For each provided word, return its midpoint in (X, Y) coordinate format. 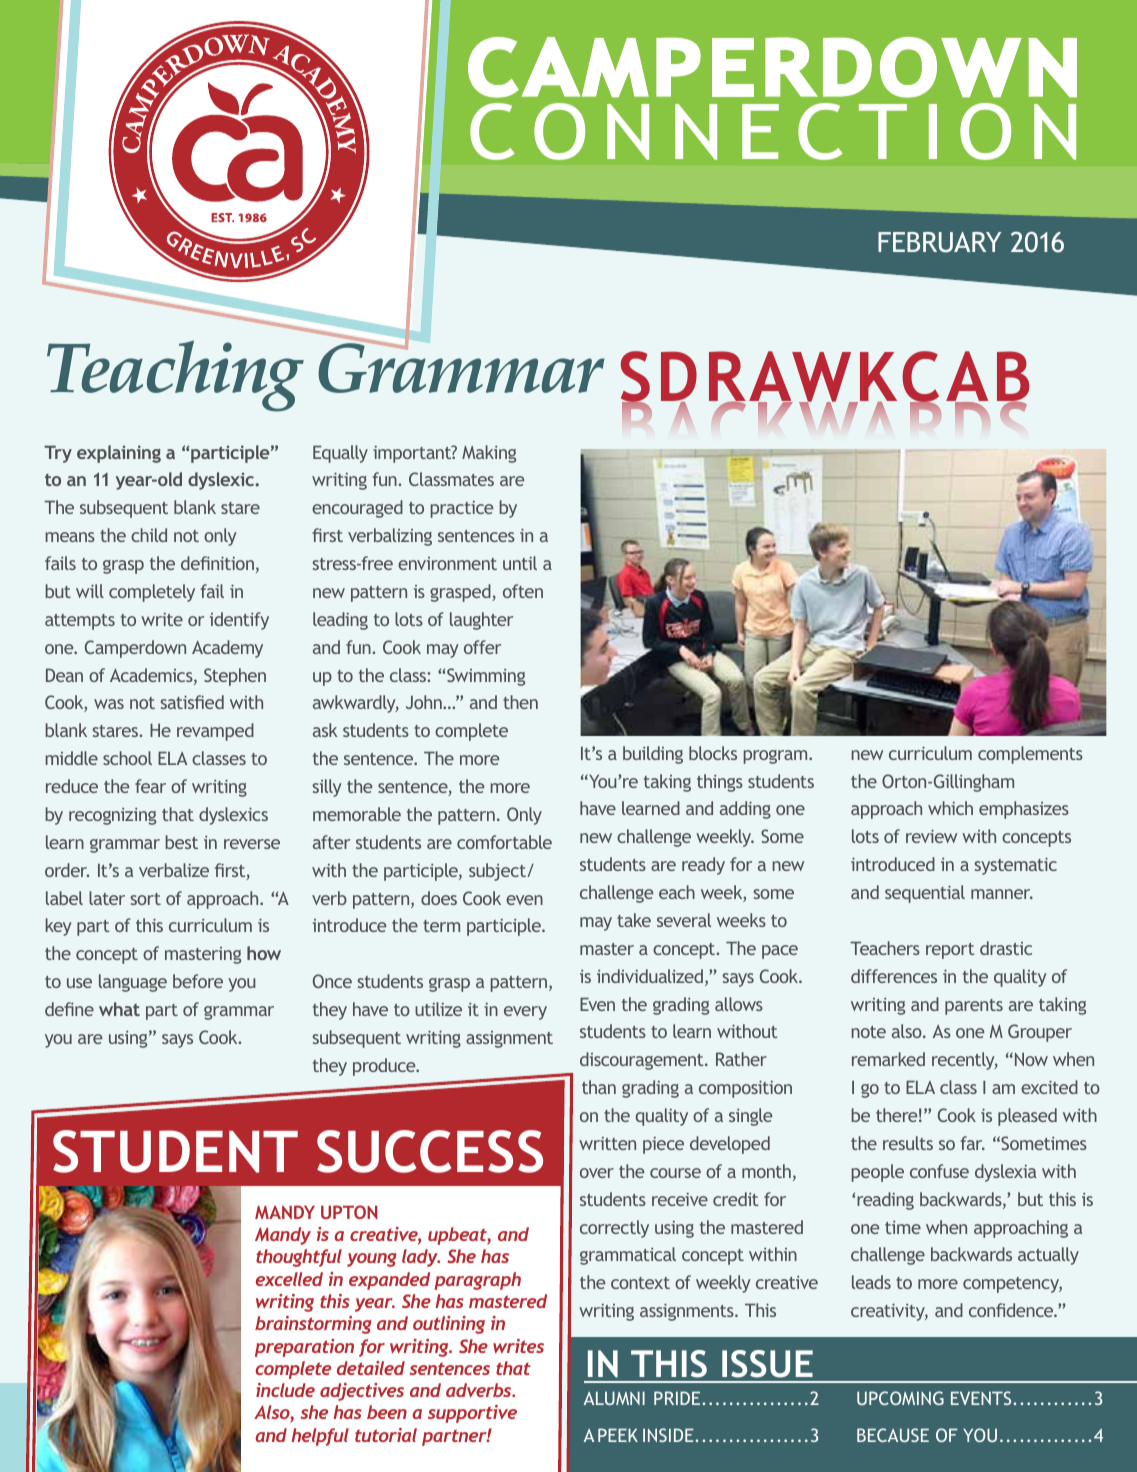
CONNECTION (773, 131)
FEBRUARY (939, 242)
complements (1030, 755)
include (285, 1390)
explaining (119, 454)
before (198, 981)
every (525, 1013)
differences (894, 976)
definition (217, 563)
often (523, 591)
